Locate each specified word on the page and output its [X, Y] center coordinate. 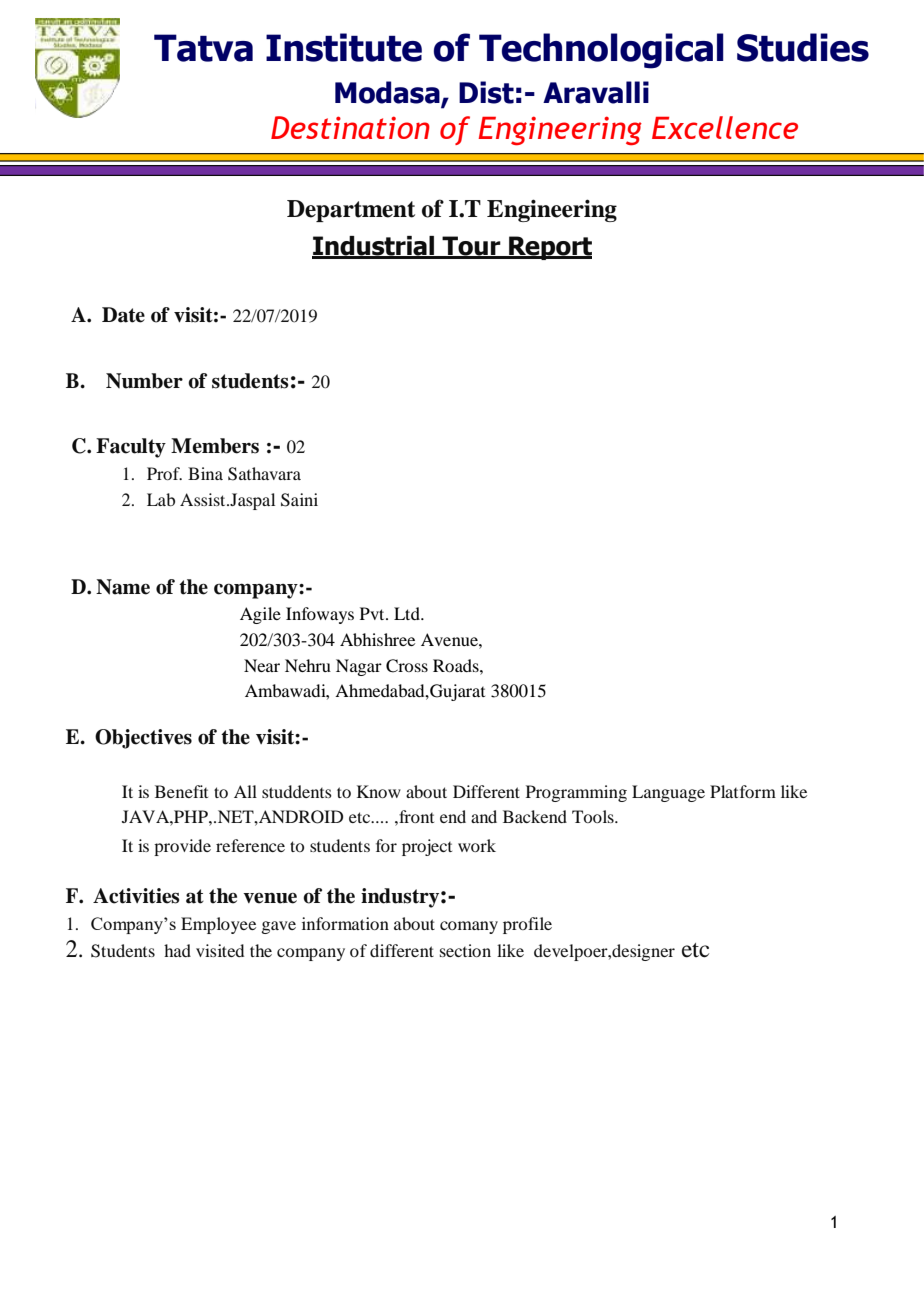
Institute [344, 47]
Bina [205, 473]
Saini [299, 500]
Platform [743, 791]
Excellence [725, 127]
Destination [350, 127]
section [465, 950]
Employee [218, 925]
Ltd [408, 613]
